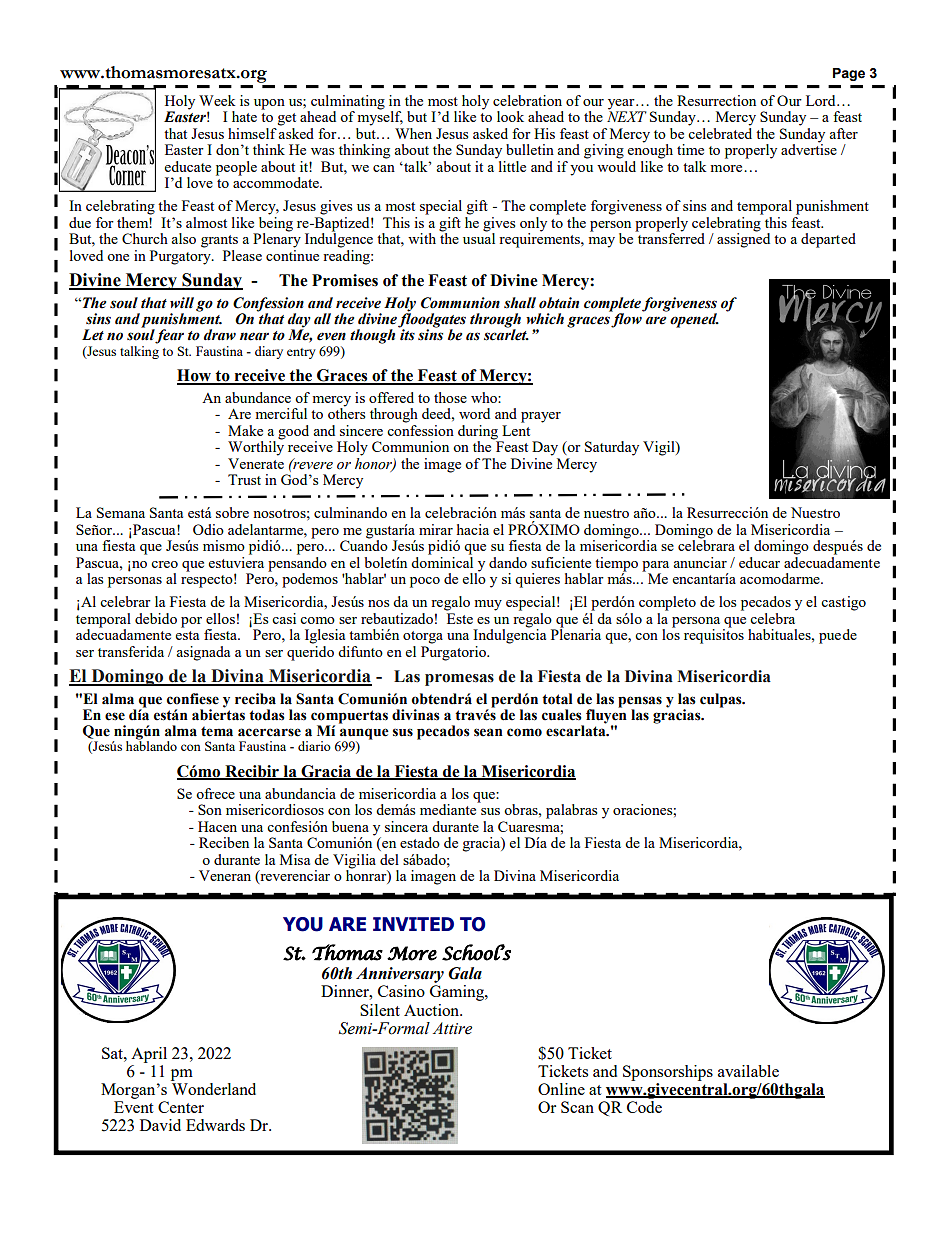 Image resolution: width=952 pixels, height=1233 pixels. I want to click on Center, so click(181, 1107).
